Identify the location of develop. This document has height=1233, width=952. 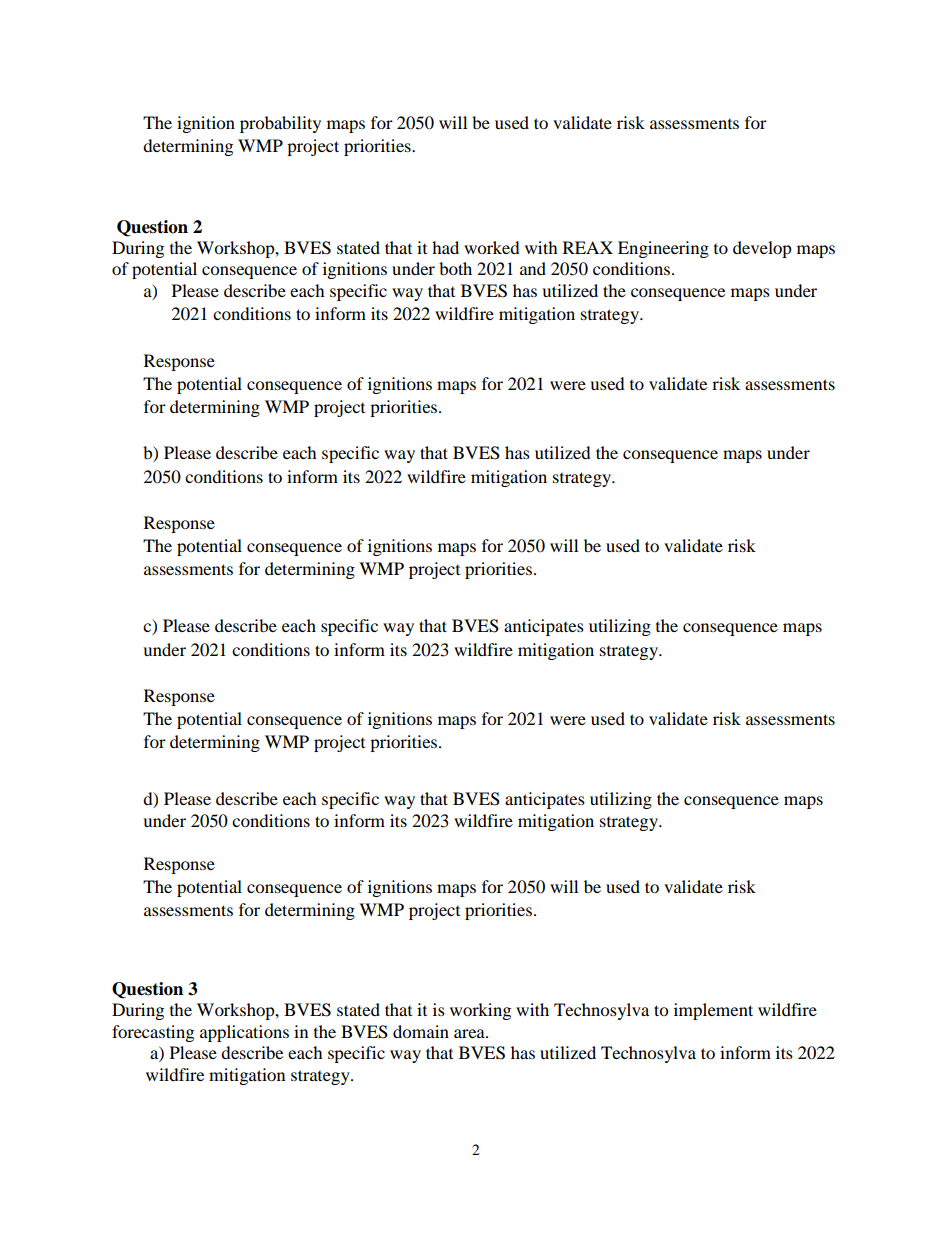
(762, 249).
